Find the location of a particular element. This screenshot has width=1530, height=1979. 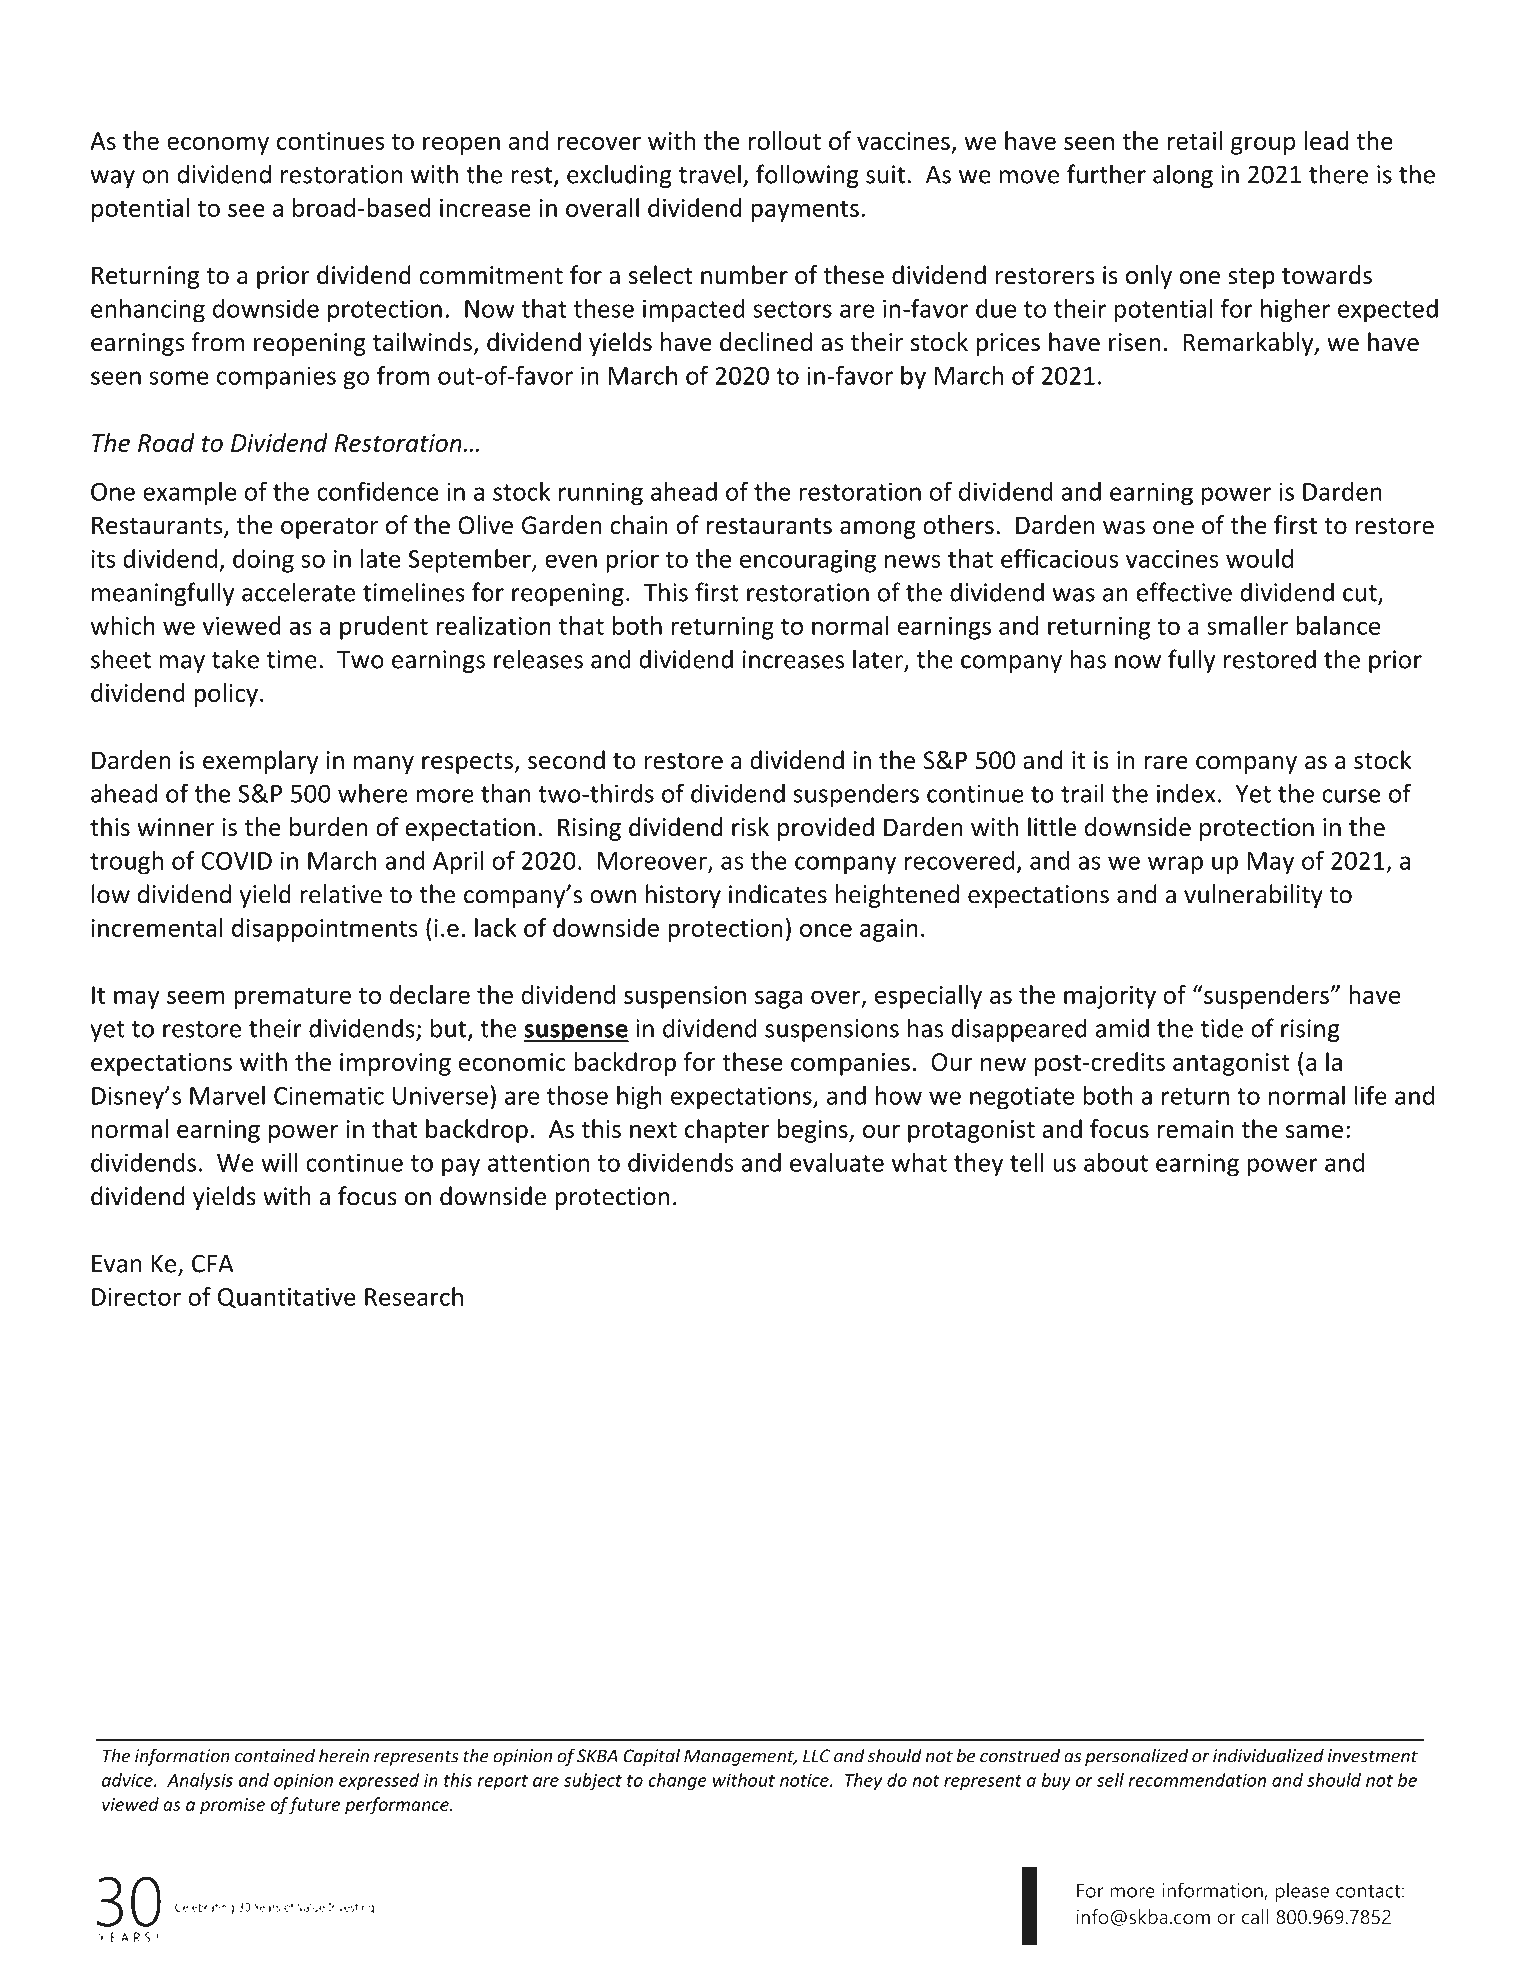

promise is located at coordinates (232, 1806).
